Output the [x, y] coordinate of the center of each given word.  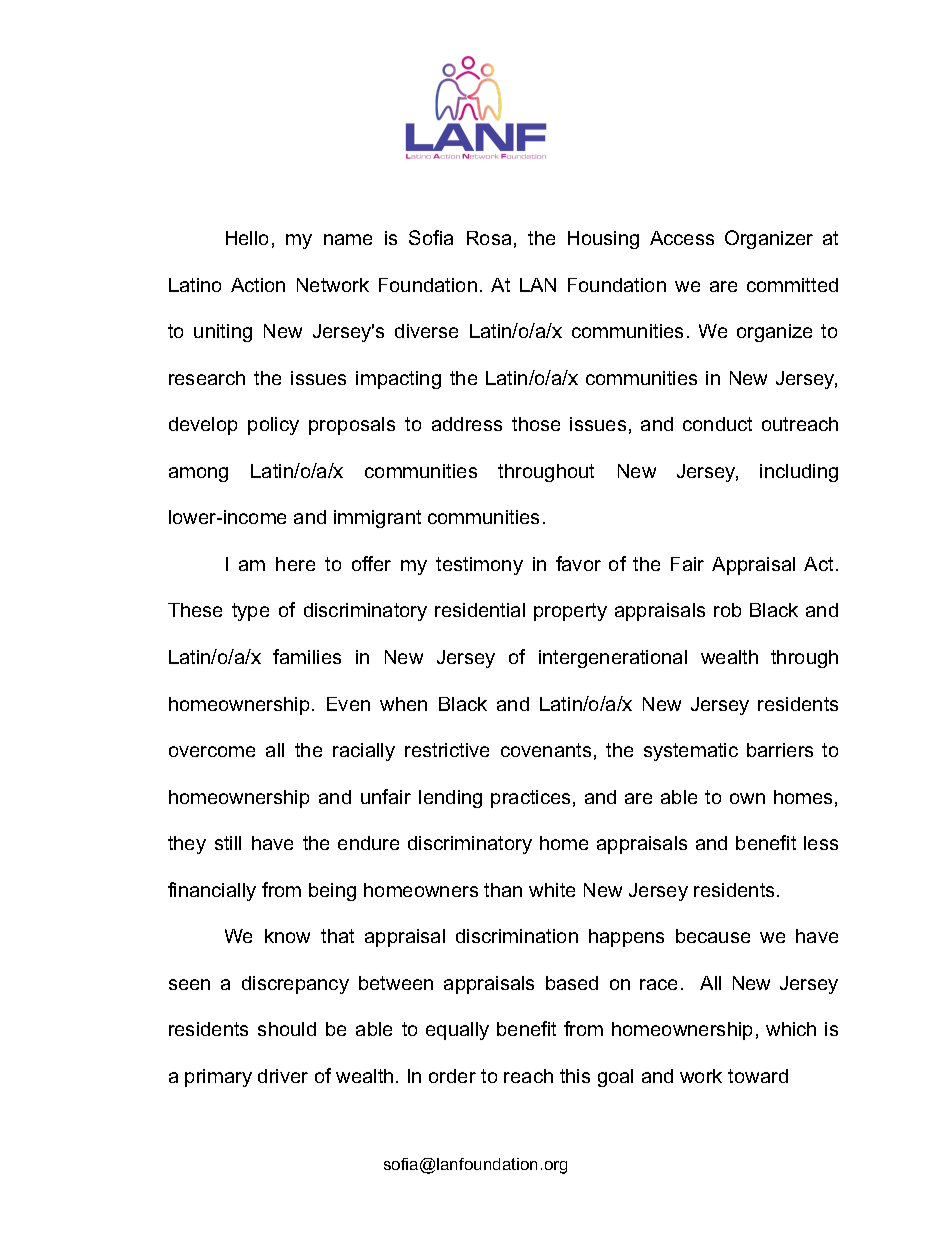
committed [792, 285]
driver [283, 1076]
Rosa [489, 238]
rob [727, 610]
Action [258, 285]
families [307, 656]
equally [457, 1031]
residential [480, 610]
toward [758, 1076]
